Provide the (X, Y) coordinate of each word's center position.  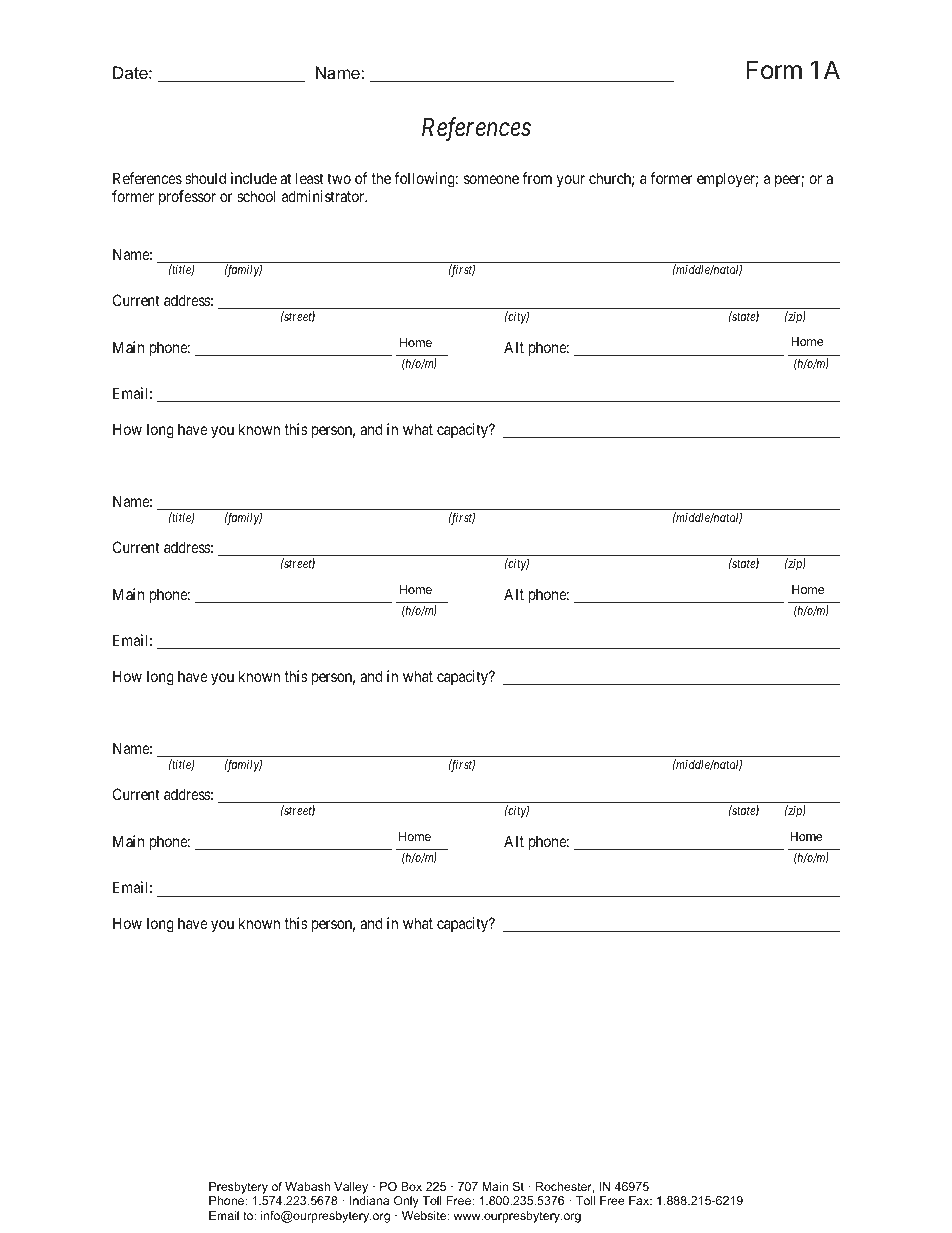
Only (406, 1202)
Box (411, 1186)
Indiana (369, 1200)
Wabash (307, 1186)
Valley (351, 1188)
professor (187, 197)
